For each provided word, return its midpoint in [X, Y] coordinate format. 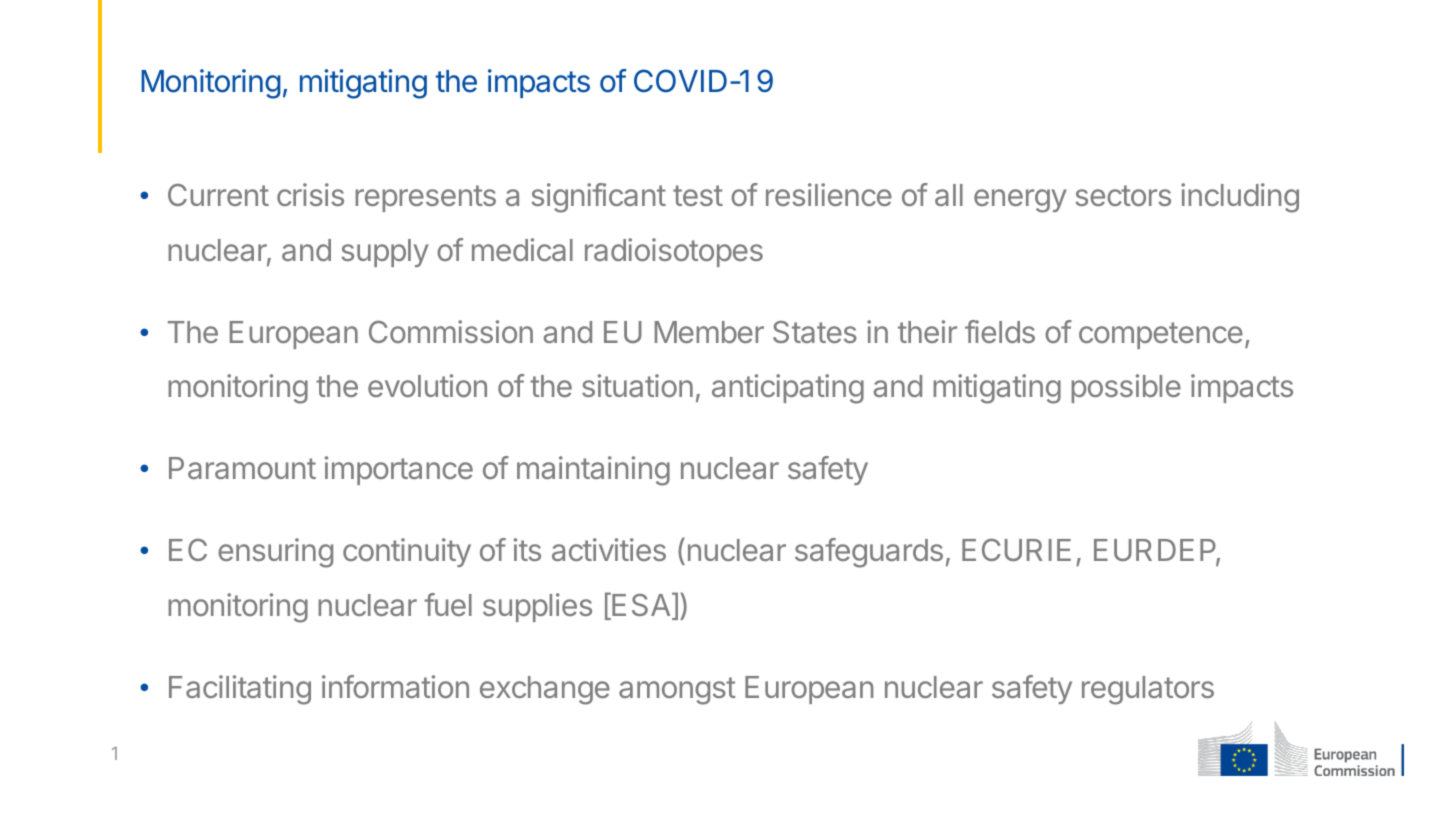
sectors [1123, 195]
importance [399, 470]
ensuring [275, 553]
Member [709, 332]
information [395, 686]
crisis [310, 194]
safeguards [869, 553]
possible [1126, 388]
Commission [451, 331]
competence [1161, 335]
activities [609, 549]
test [698, 195]
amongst [677, 691]
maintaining [593, 471]
